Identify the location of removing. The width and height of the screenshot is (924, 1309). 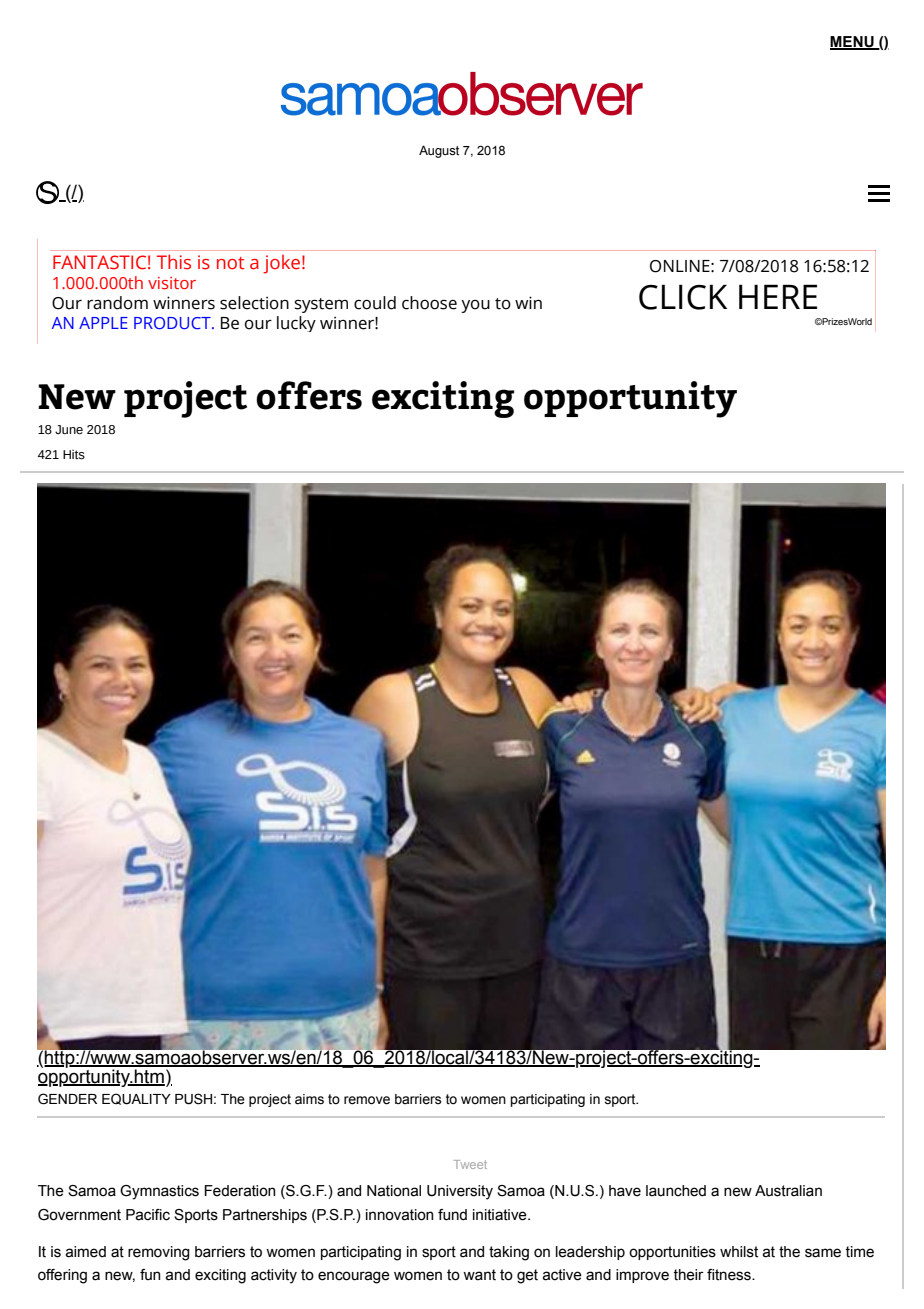
(159, 1253).
